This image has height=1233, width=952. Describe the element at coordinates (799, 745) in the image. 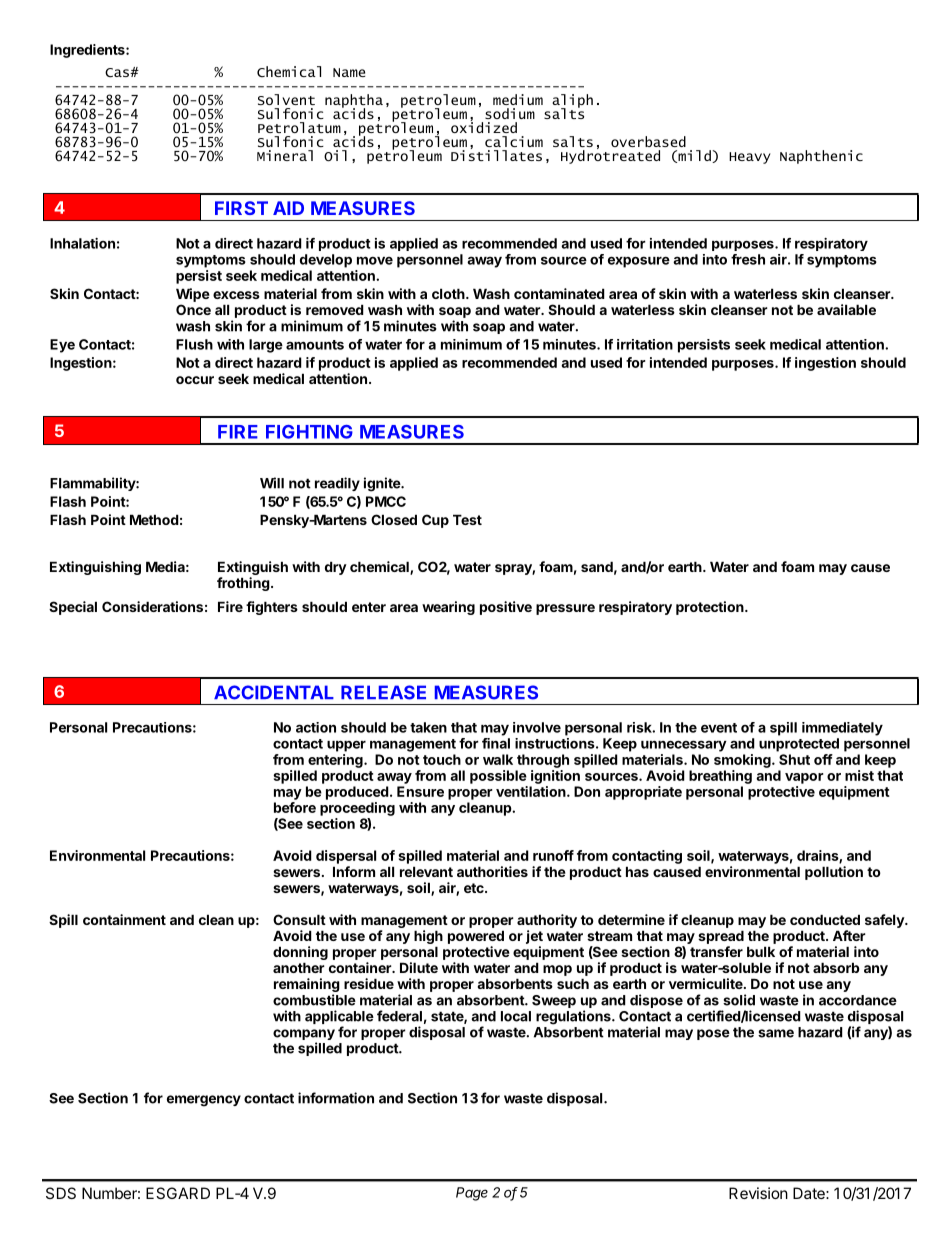

I see `unprotected` at that location.
